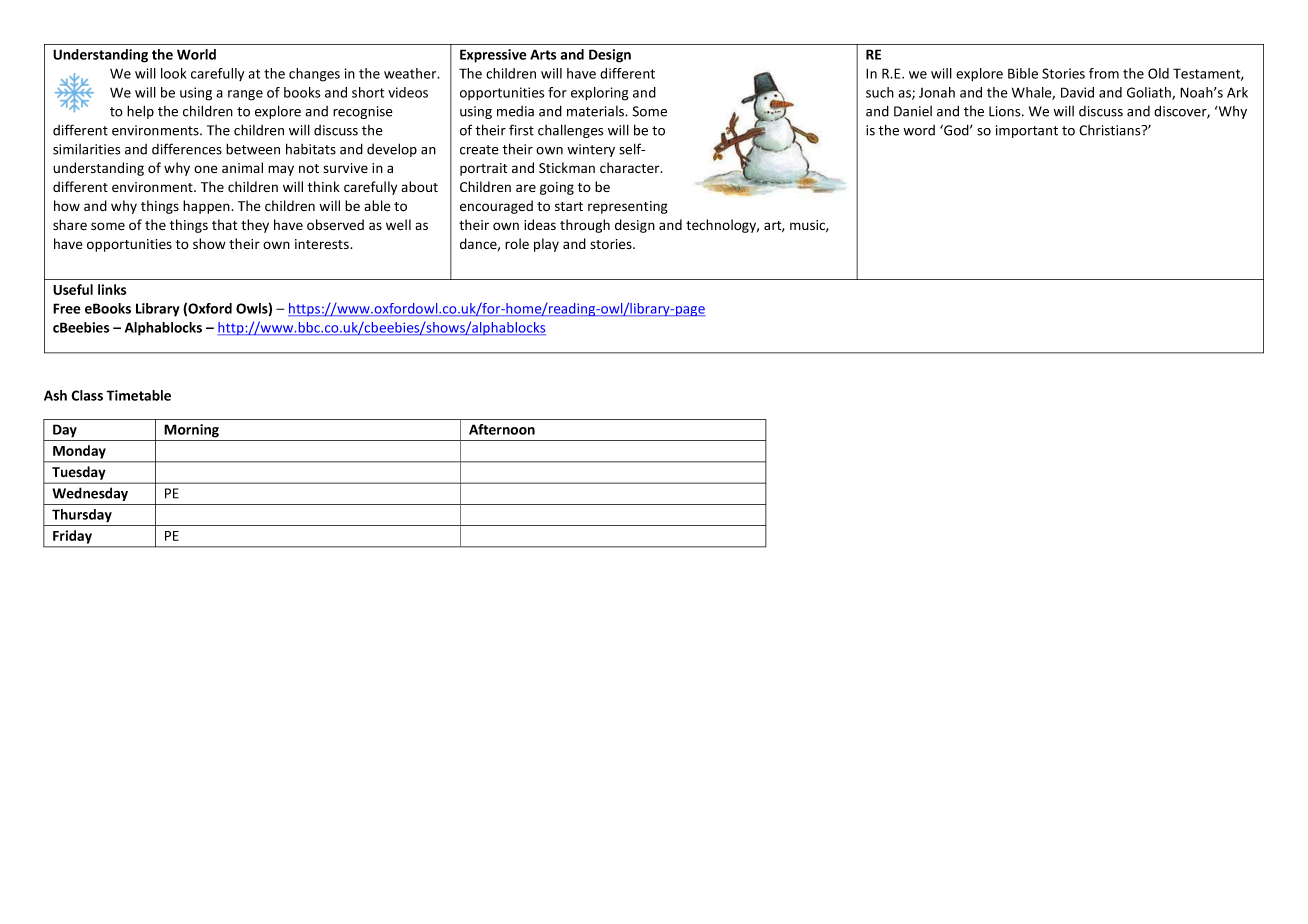  I want to click on look, so click(174, 73).
